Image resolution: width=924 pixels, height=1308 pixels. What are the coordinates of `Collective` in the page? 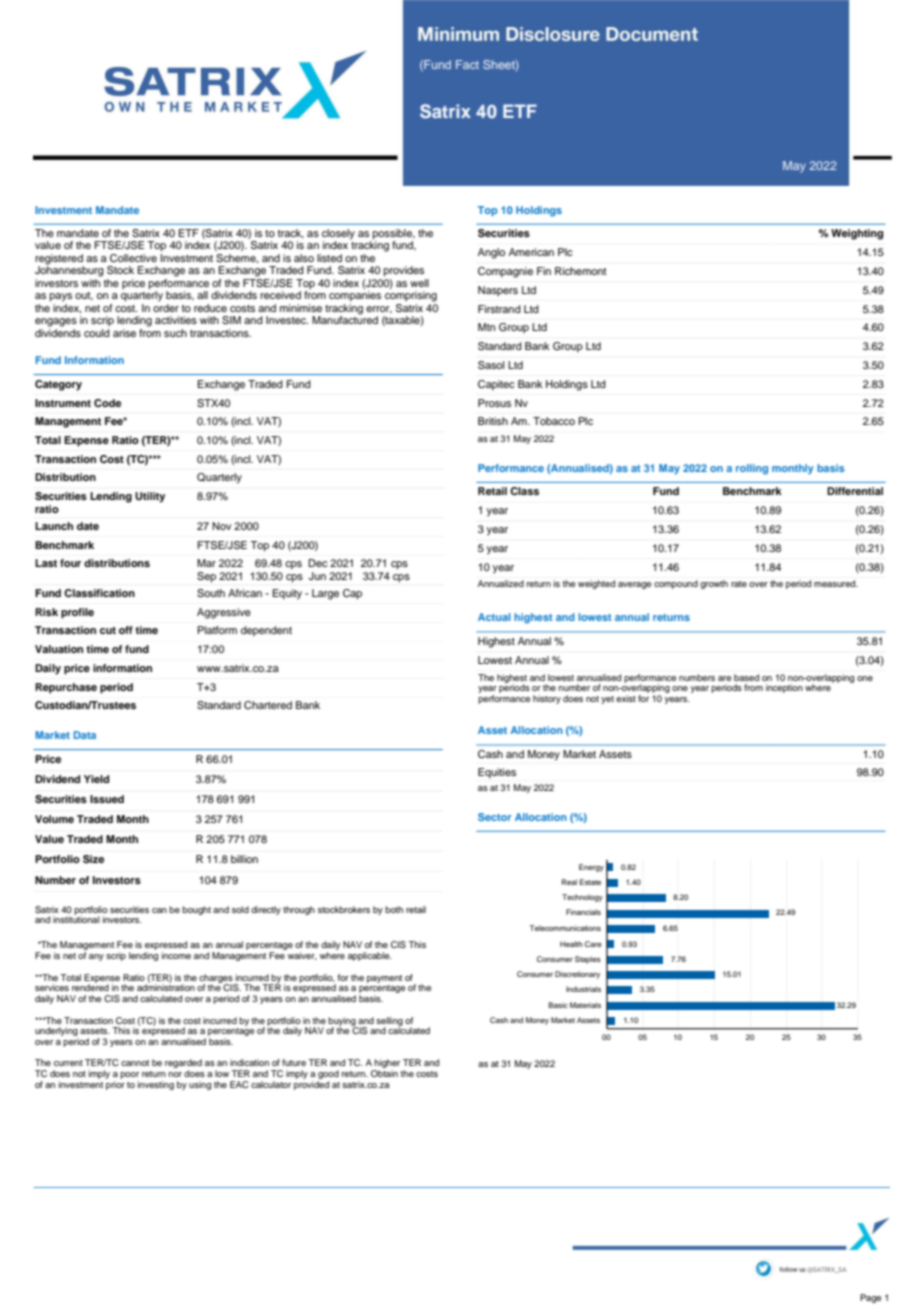 It's located at (133, 258).
